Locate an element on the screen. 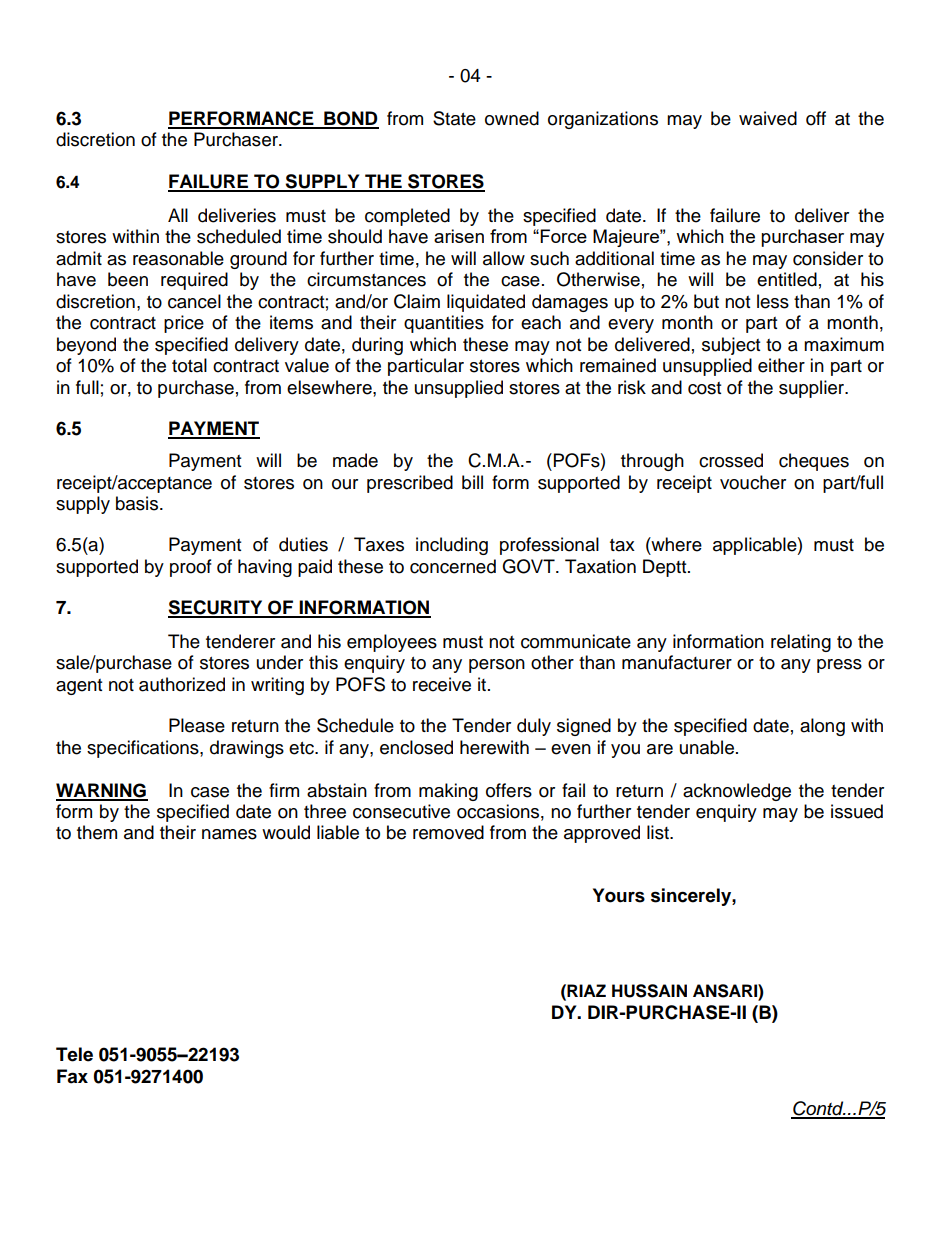  SECURITY is located at coordinates (216, 608).
